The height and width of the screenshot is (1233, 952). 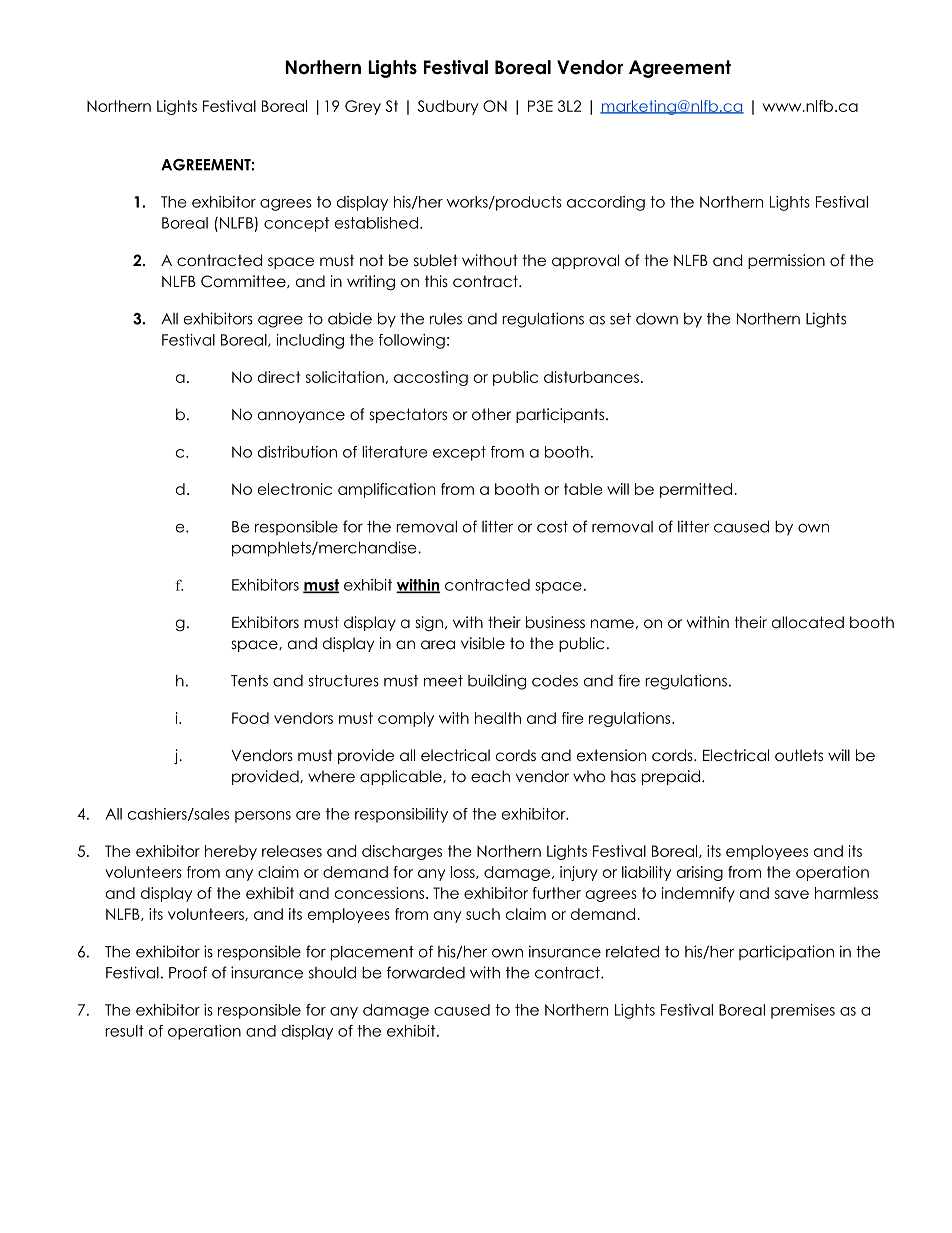 I want to click on outlets, so click(x=799, y=755).
